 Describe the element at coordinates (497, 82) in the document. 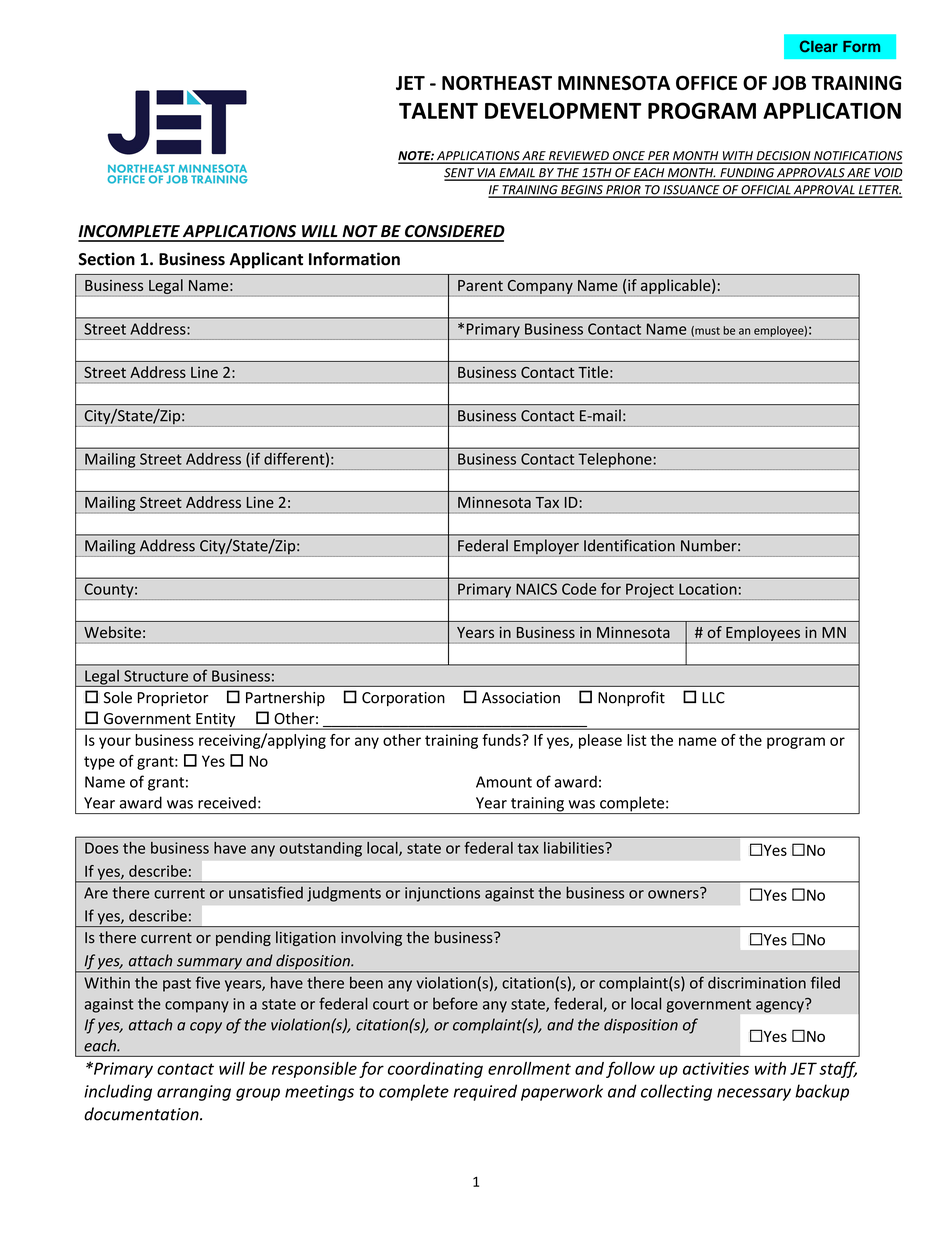

I see `NORTHEAST` at that location.
